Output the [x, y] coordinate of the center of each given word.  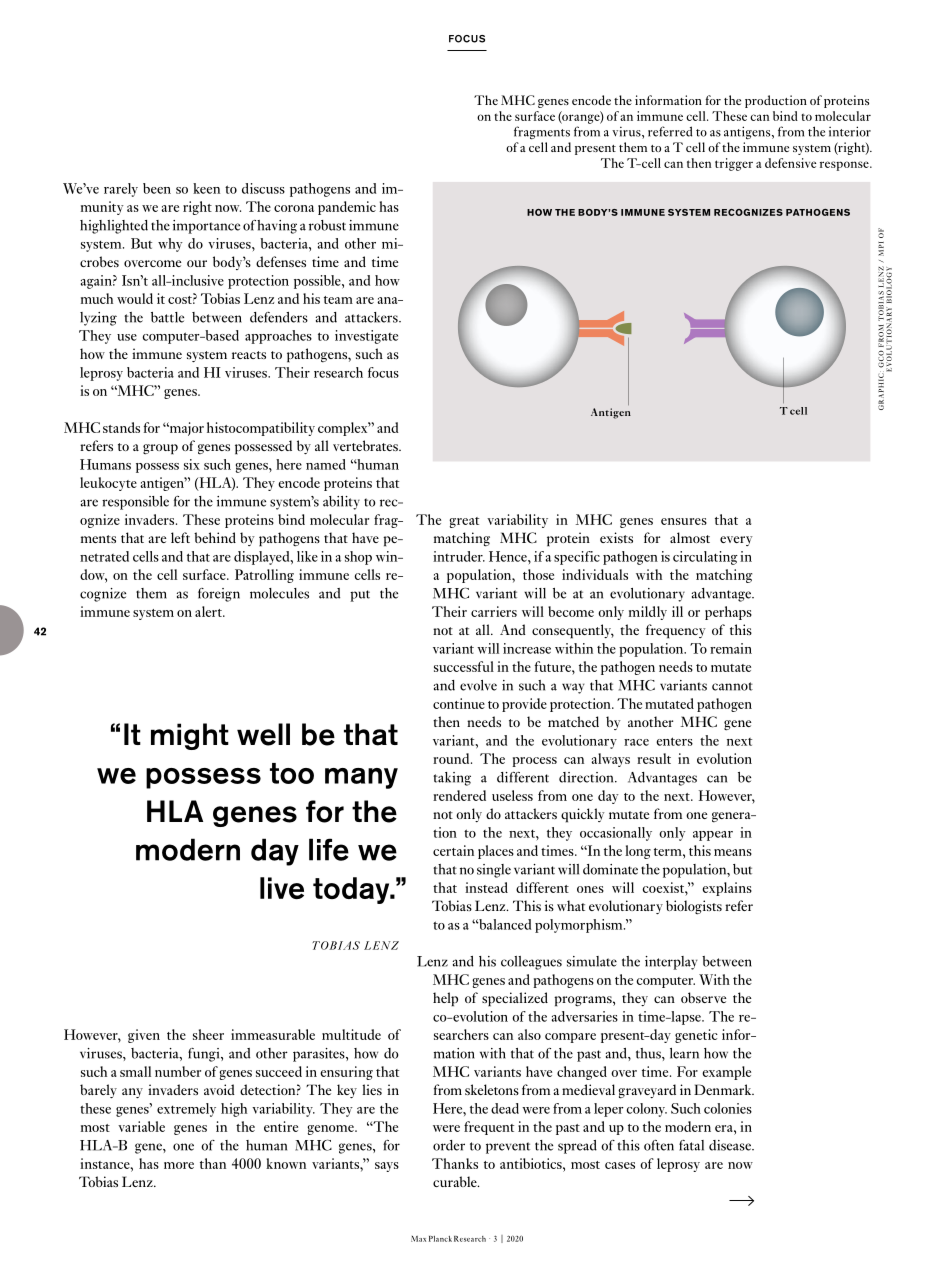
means [733, 852]
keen [206, 188]
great [464, 522]
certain [453, 850]
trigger [734, 164]
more [179, 1165]
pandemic [347, 208]
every [736, 541]
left [180, 537]
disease [731, 1145]
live [282, 888]
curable [456, 1181]
